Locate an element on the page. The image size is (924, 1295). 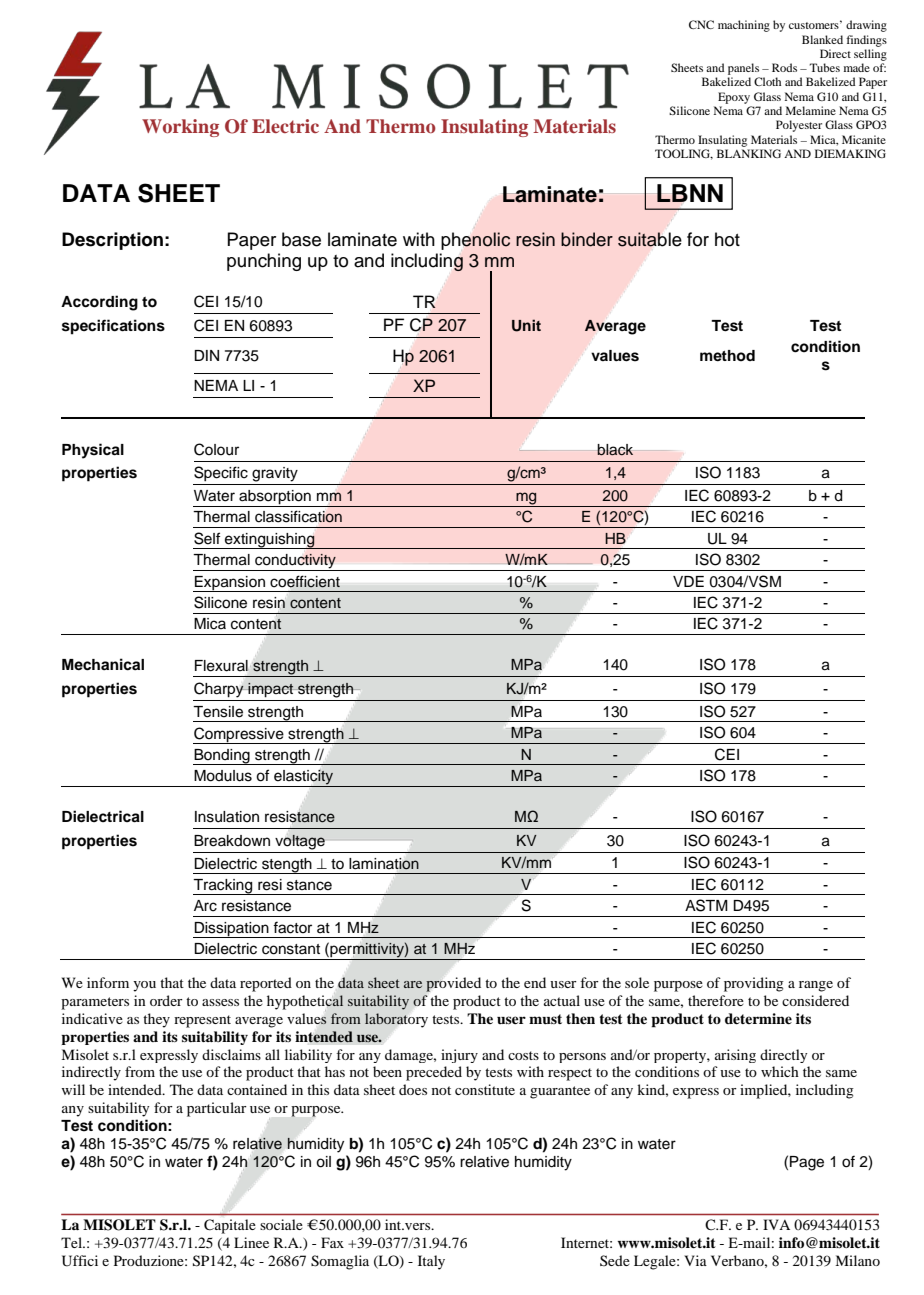
coefficient is located at coordinates (305, 581).
